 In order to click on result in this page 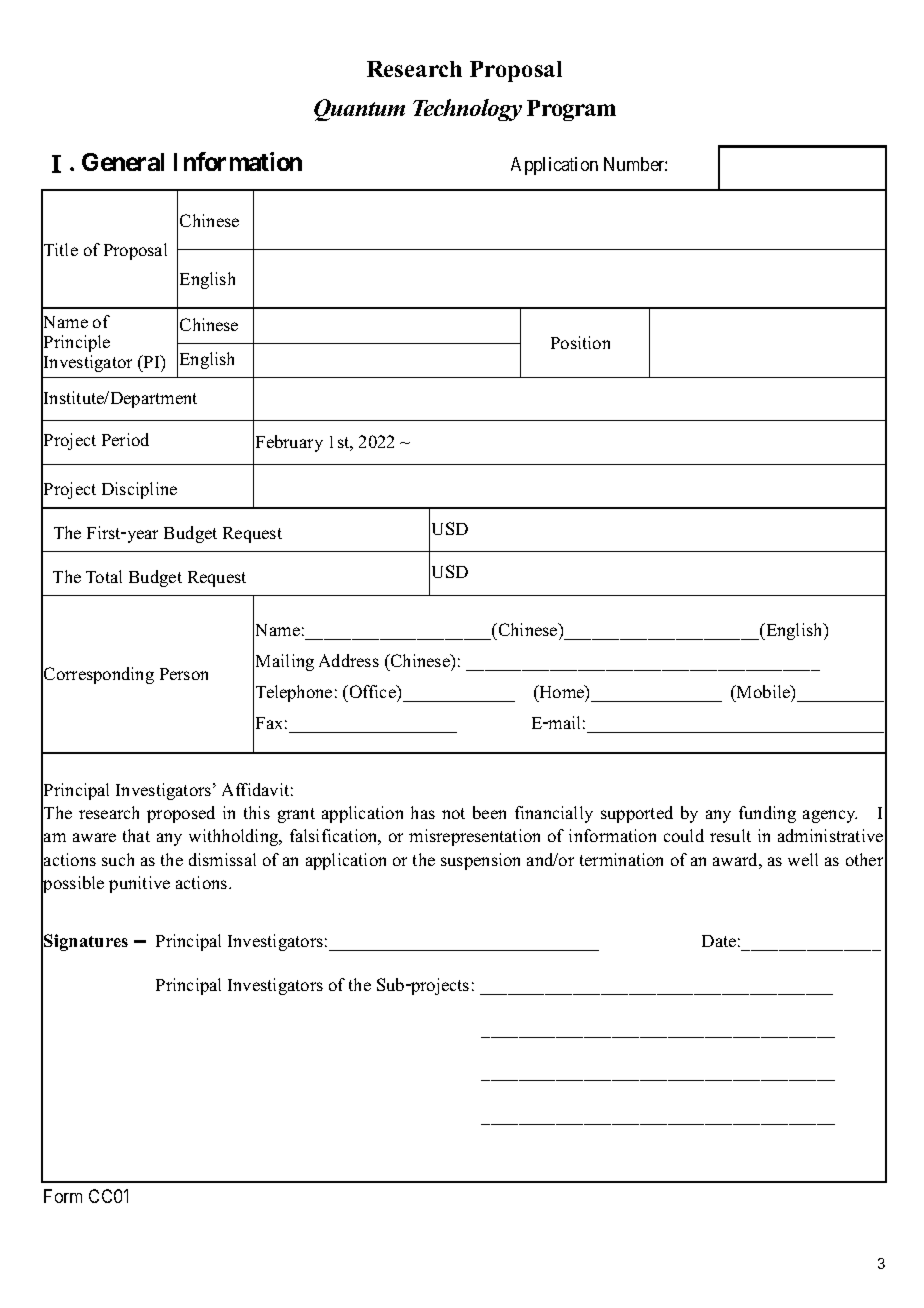, I will do `click(730, 835)`.
